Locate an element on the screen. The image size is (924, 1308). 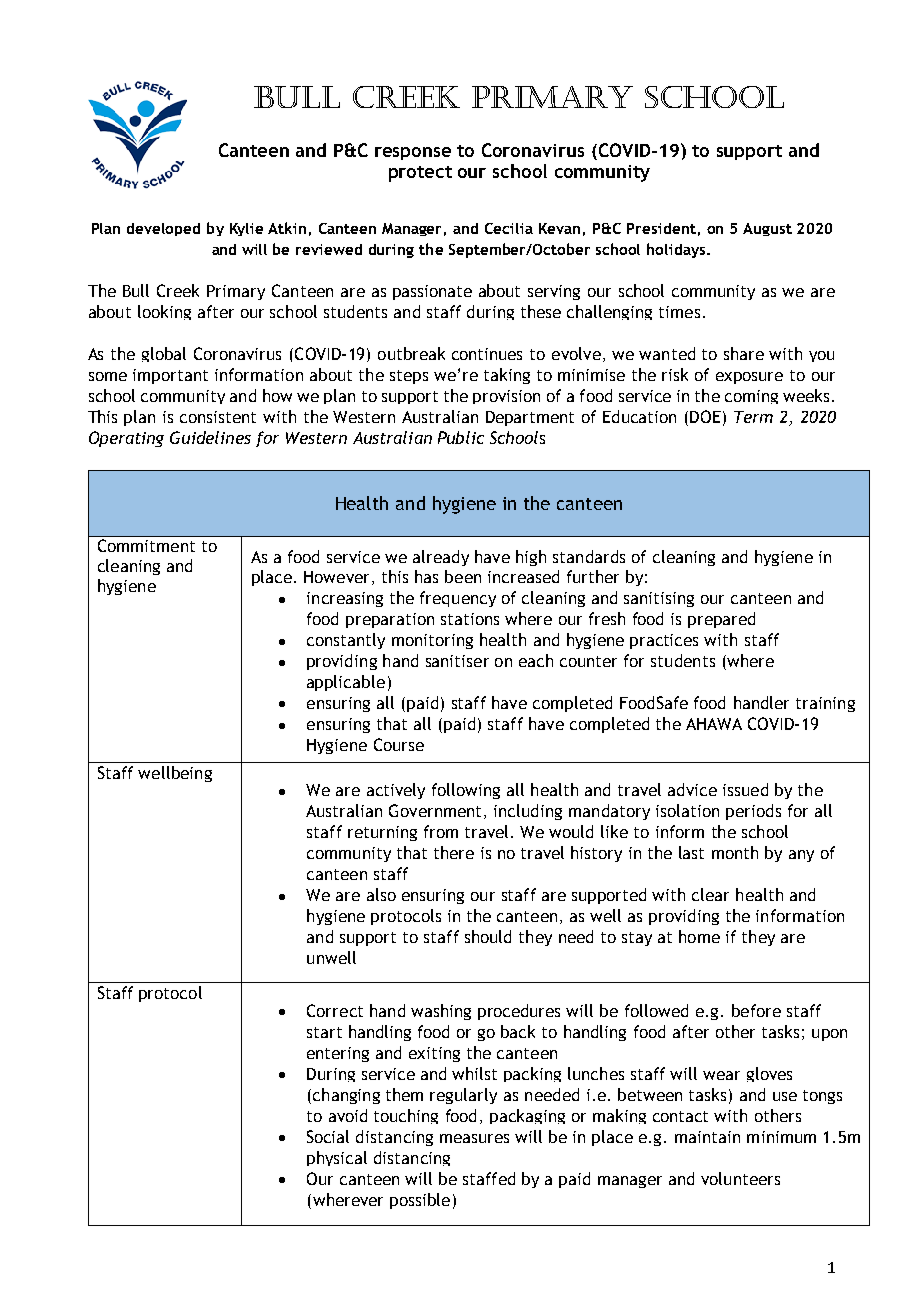
applicable is located at coordinates (346, 683).
